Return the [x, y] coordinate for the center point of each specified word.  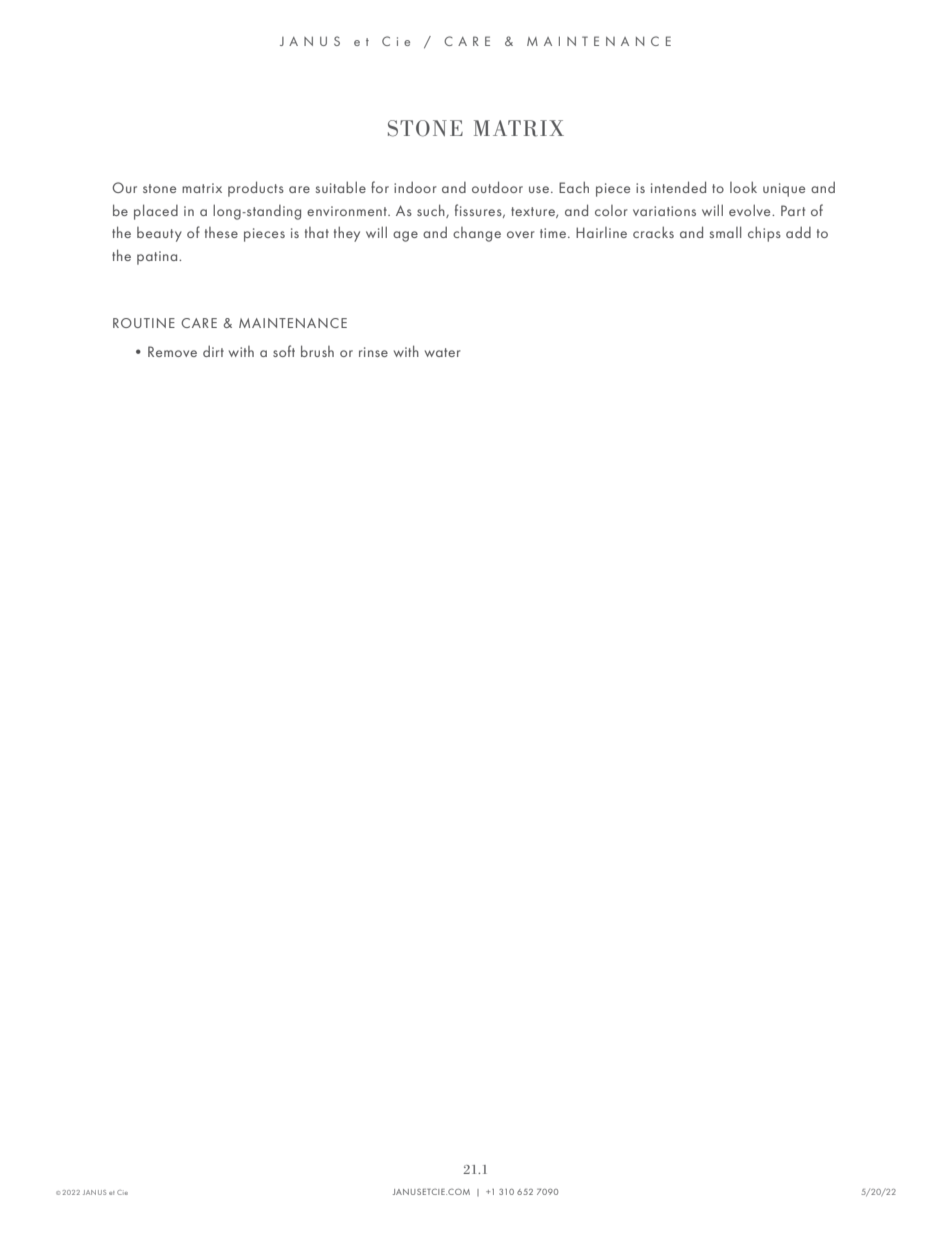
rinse [373, 352]
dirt [213, 351]
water [443, 352]
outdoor [497, 187]
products [256, 189]
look [743, 187]
